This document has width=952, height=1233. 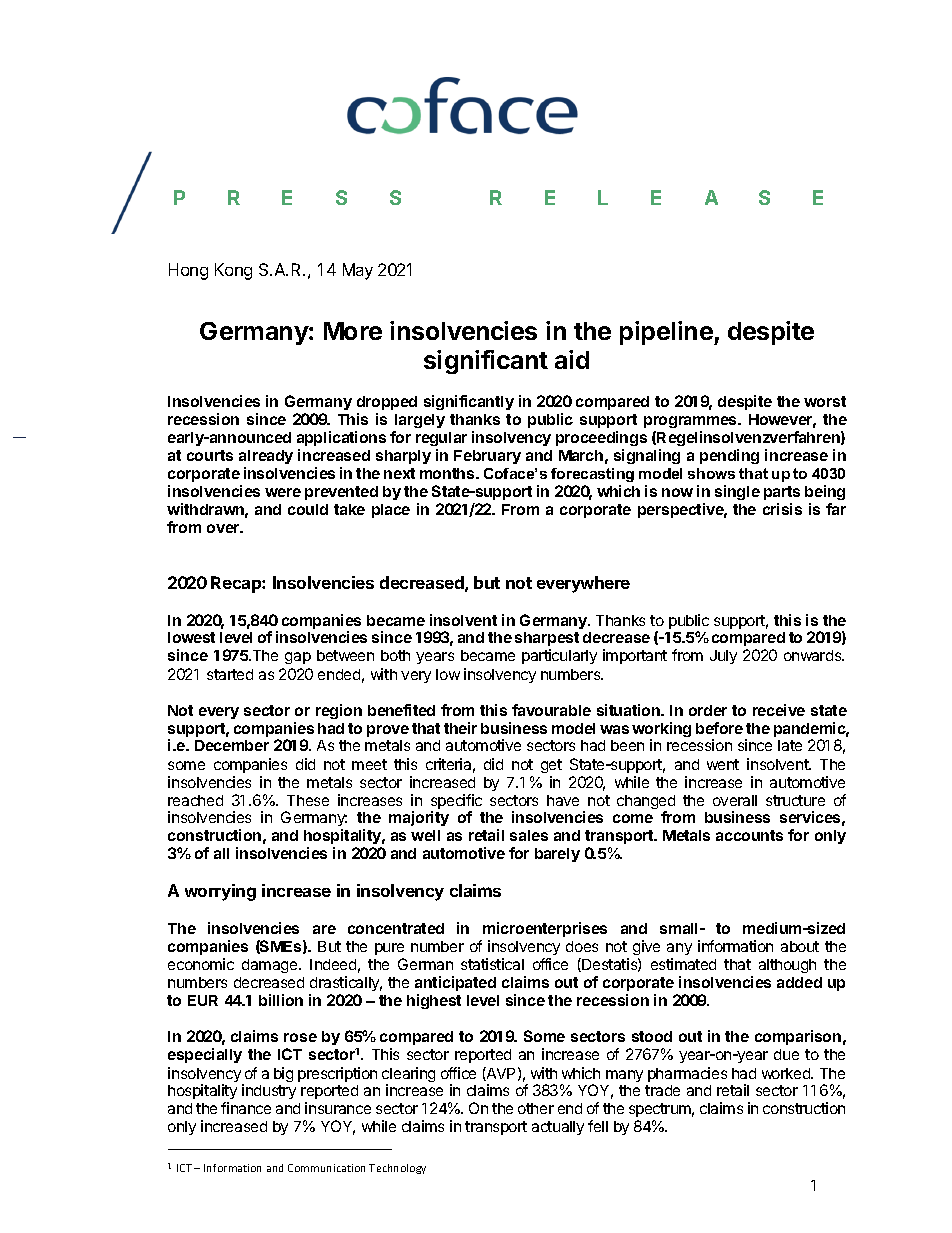 What do you see at coordinates (308, 509) in the document?
I see `could` at bounding box center [308, 509].
